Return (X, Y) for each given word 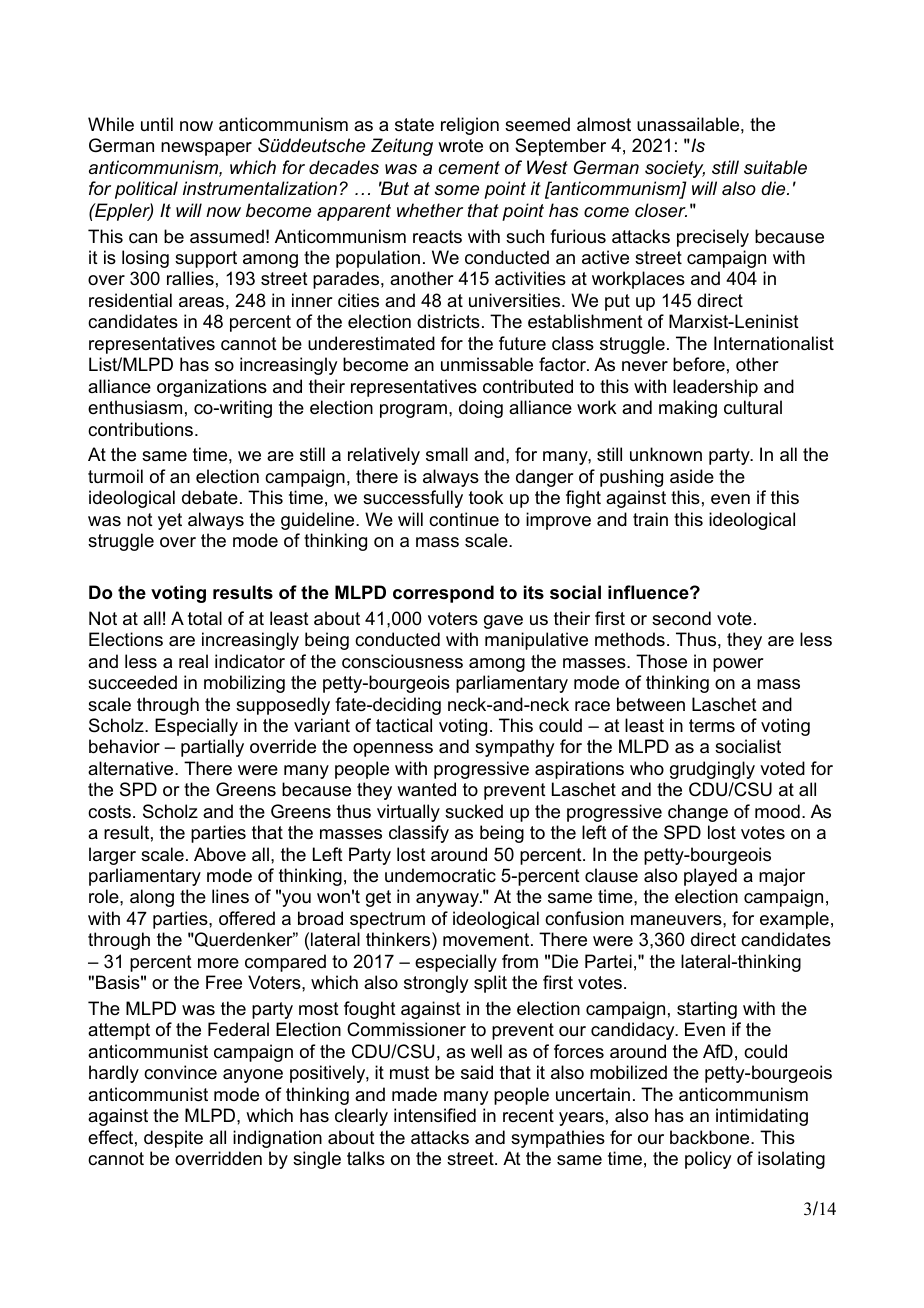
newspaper (206, 149)
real (193, 661)
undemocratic (440, 875)
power (738, 665)
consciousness (402, 661)
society (675, 169)
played (710, 877)
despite (173, 1139)
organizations (212, 388)
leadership (715, 388)
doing (481, 409)
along (152, 898)
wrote (460, 146)
